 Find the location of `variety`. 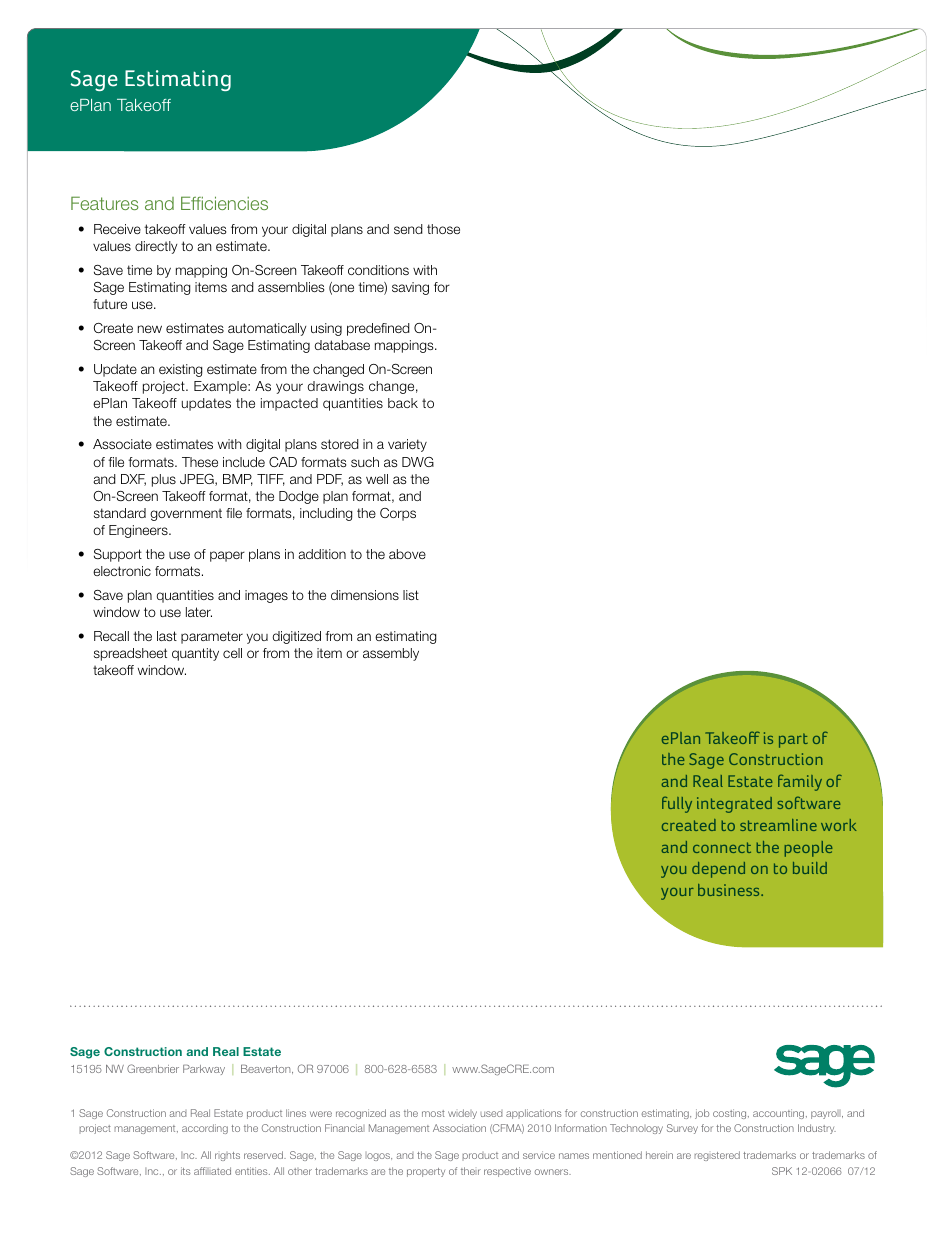

variety is located at coordinates (407, 445).
